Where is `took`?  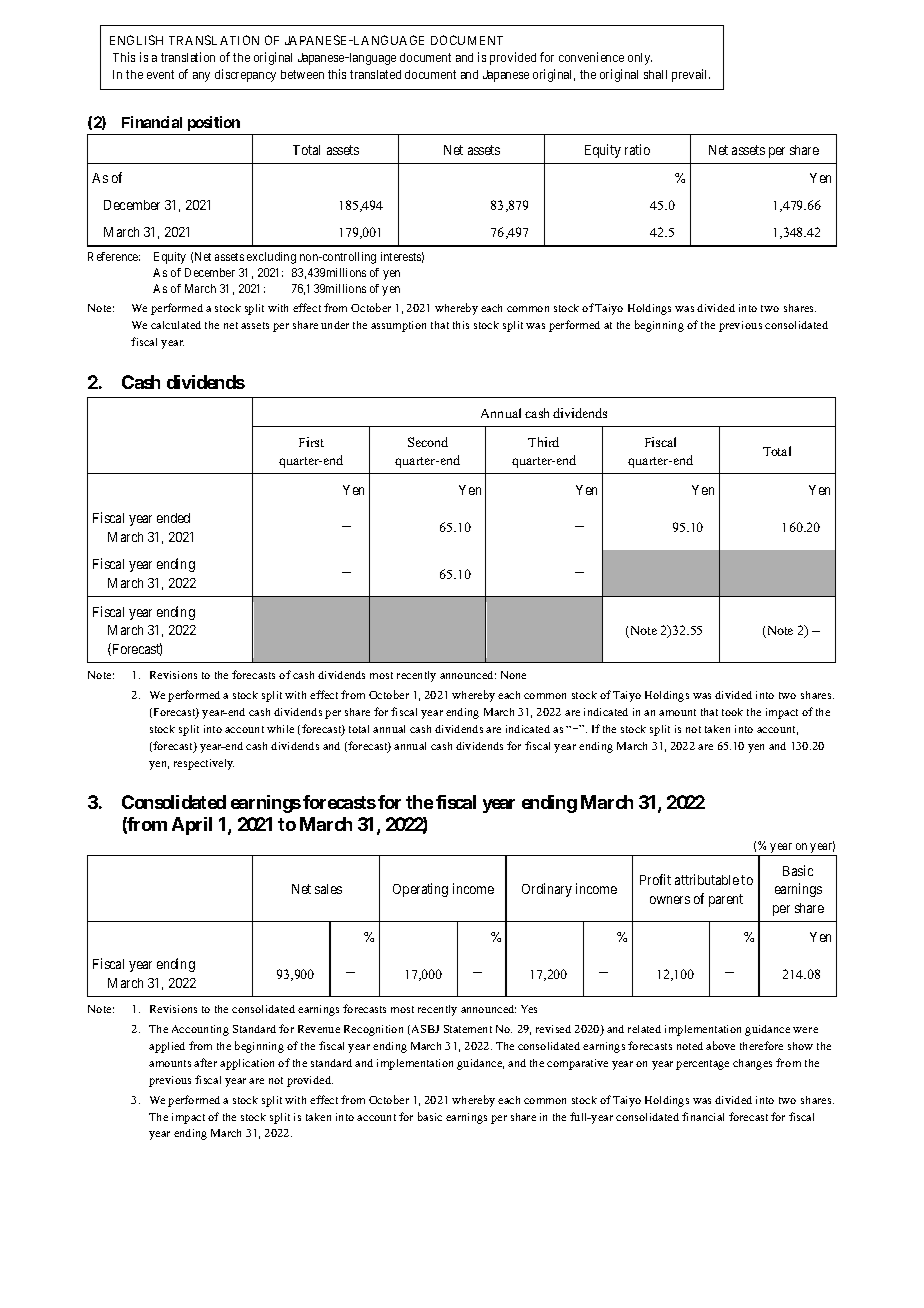 took is located at coordinates (732, 712).
